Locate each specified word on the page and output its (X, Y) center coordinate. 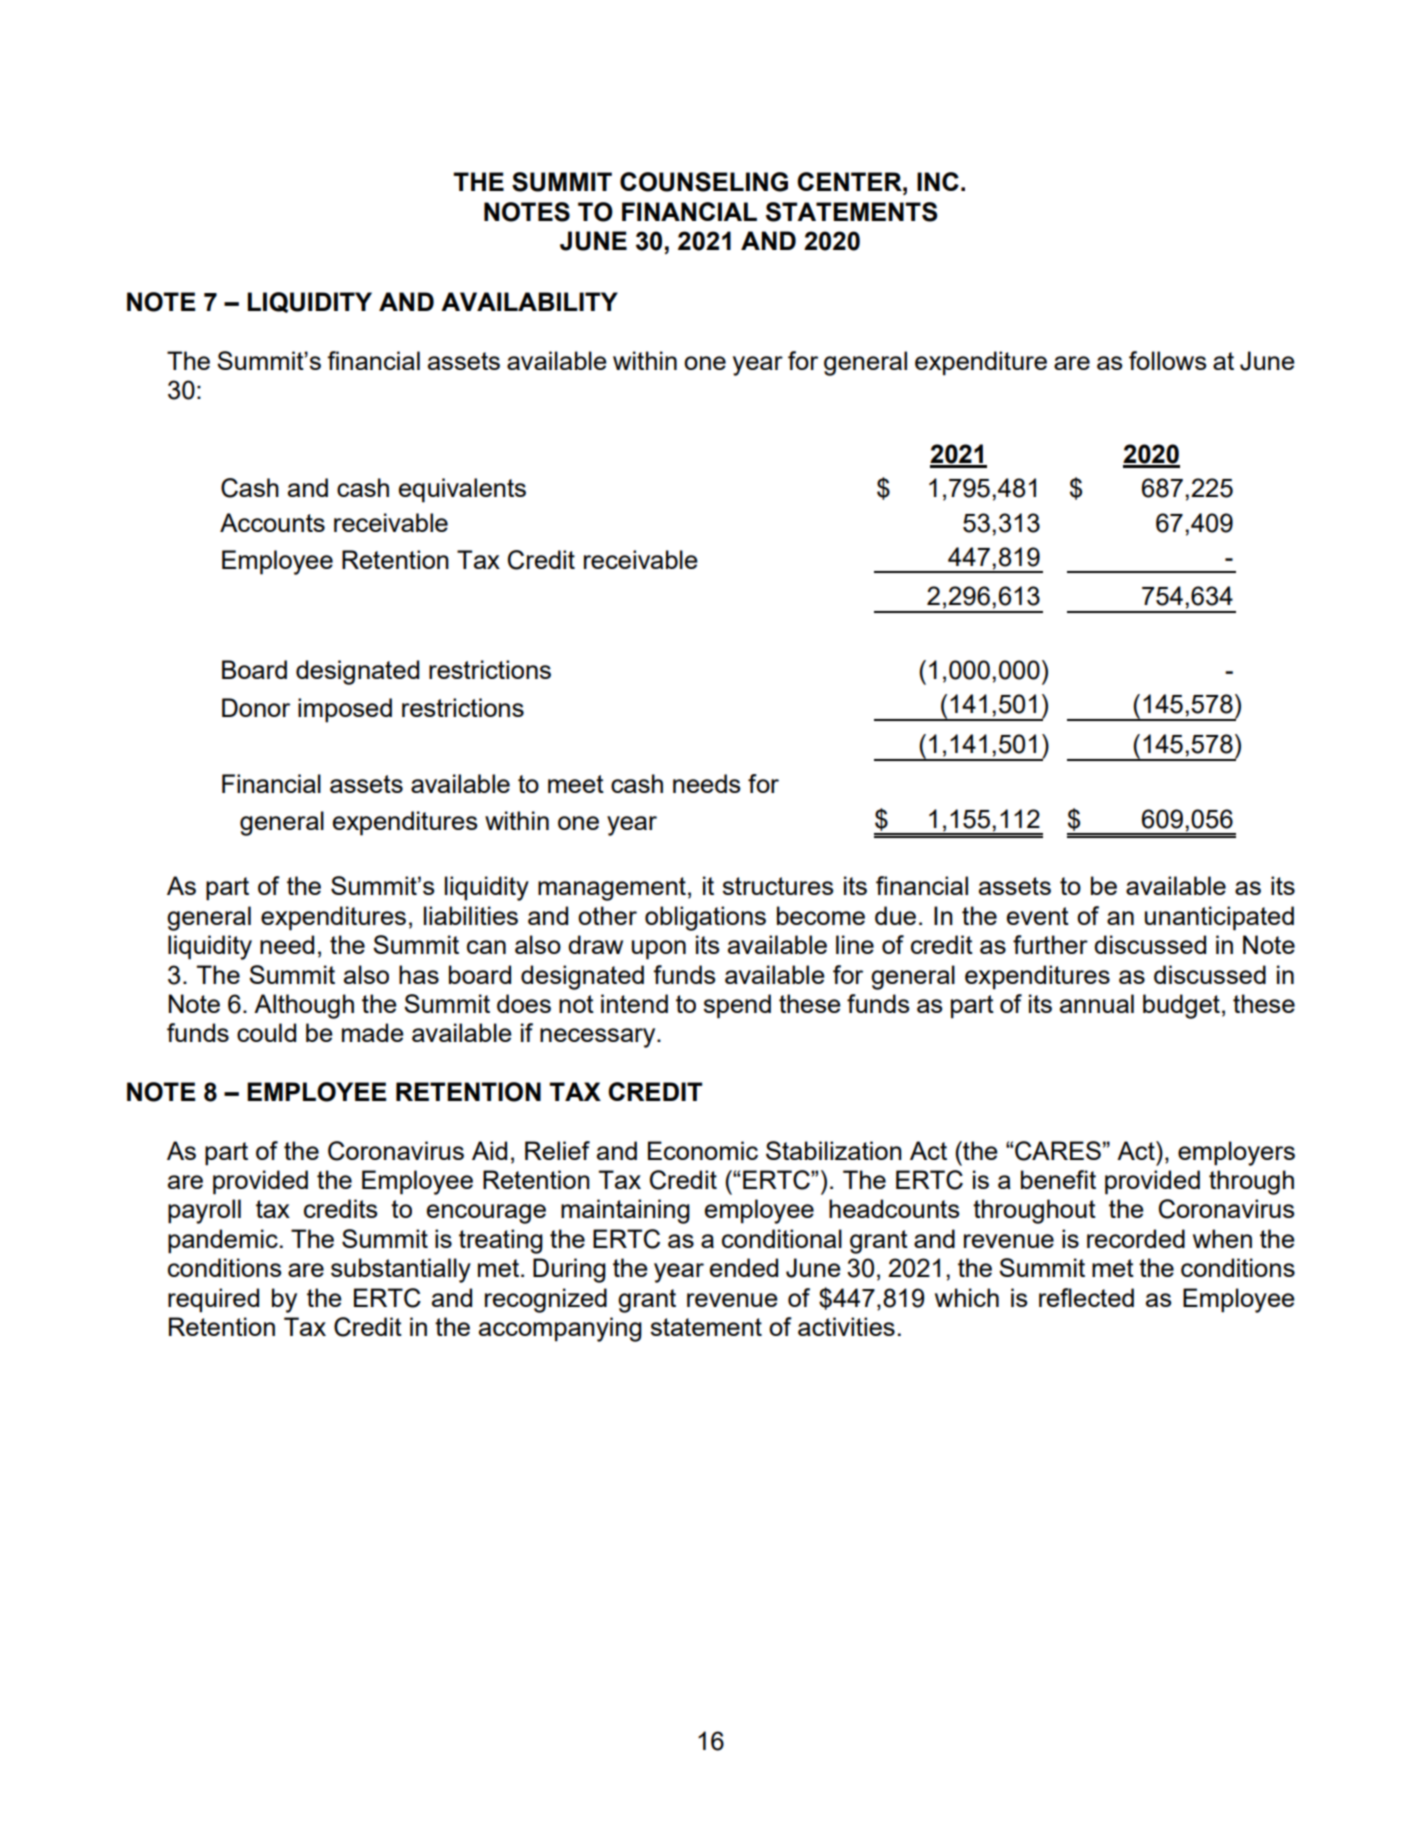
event (1038, 916)
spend (737, 1006)
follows (1167, 360)
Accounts (272, 522)
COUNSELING (704, 182)
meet (576, 784)
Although (304, 1006)
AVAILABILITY (529, 301)
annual (1097, 1003)
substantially (401, 1270)
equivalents (462, 490)
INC (938, 181)
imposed (345, 710)
